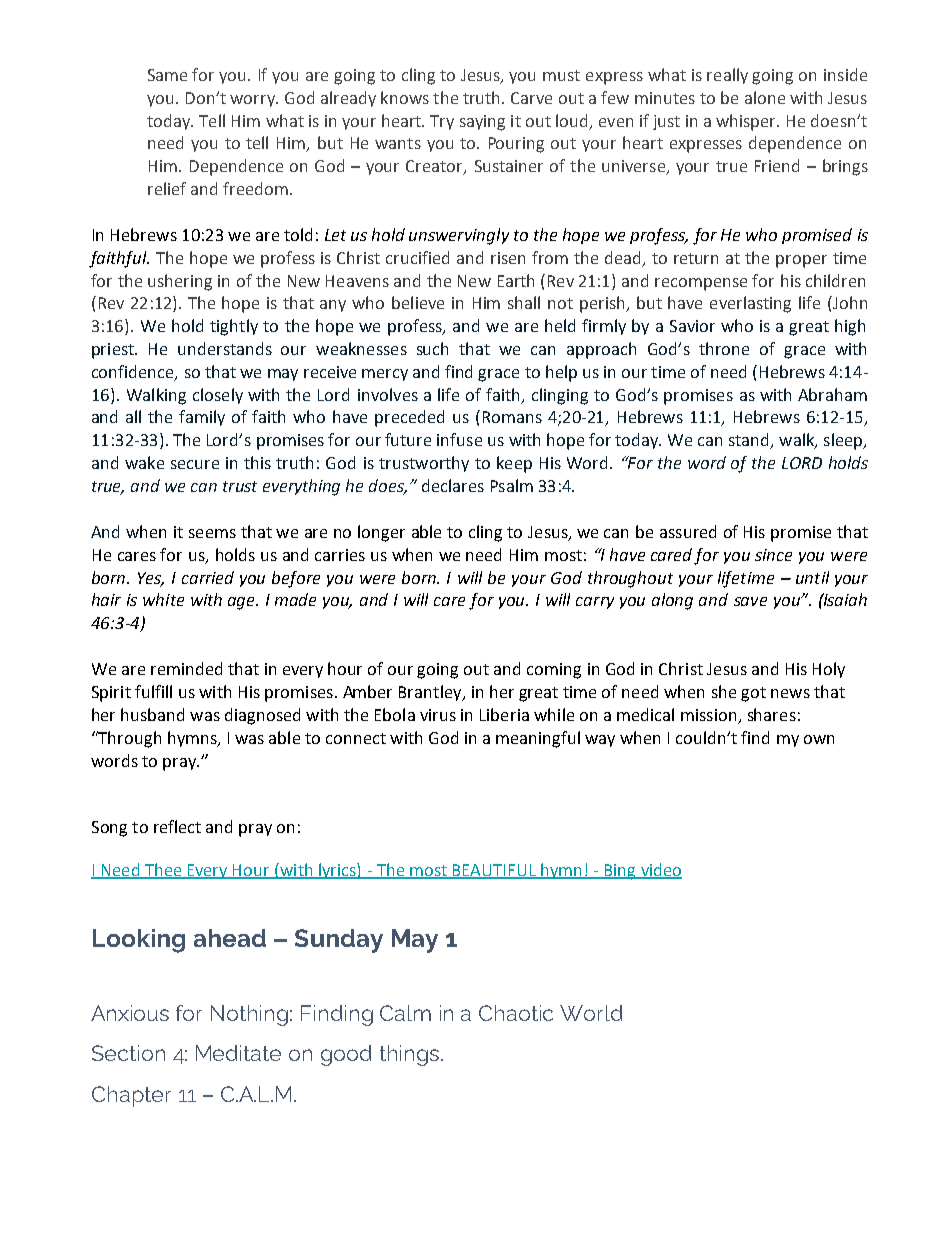 The width and height of the image is (952, 1233). What do you see at coordinates (595, 603) in the image?
I see `carry` at bounding box center [595, 603].
